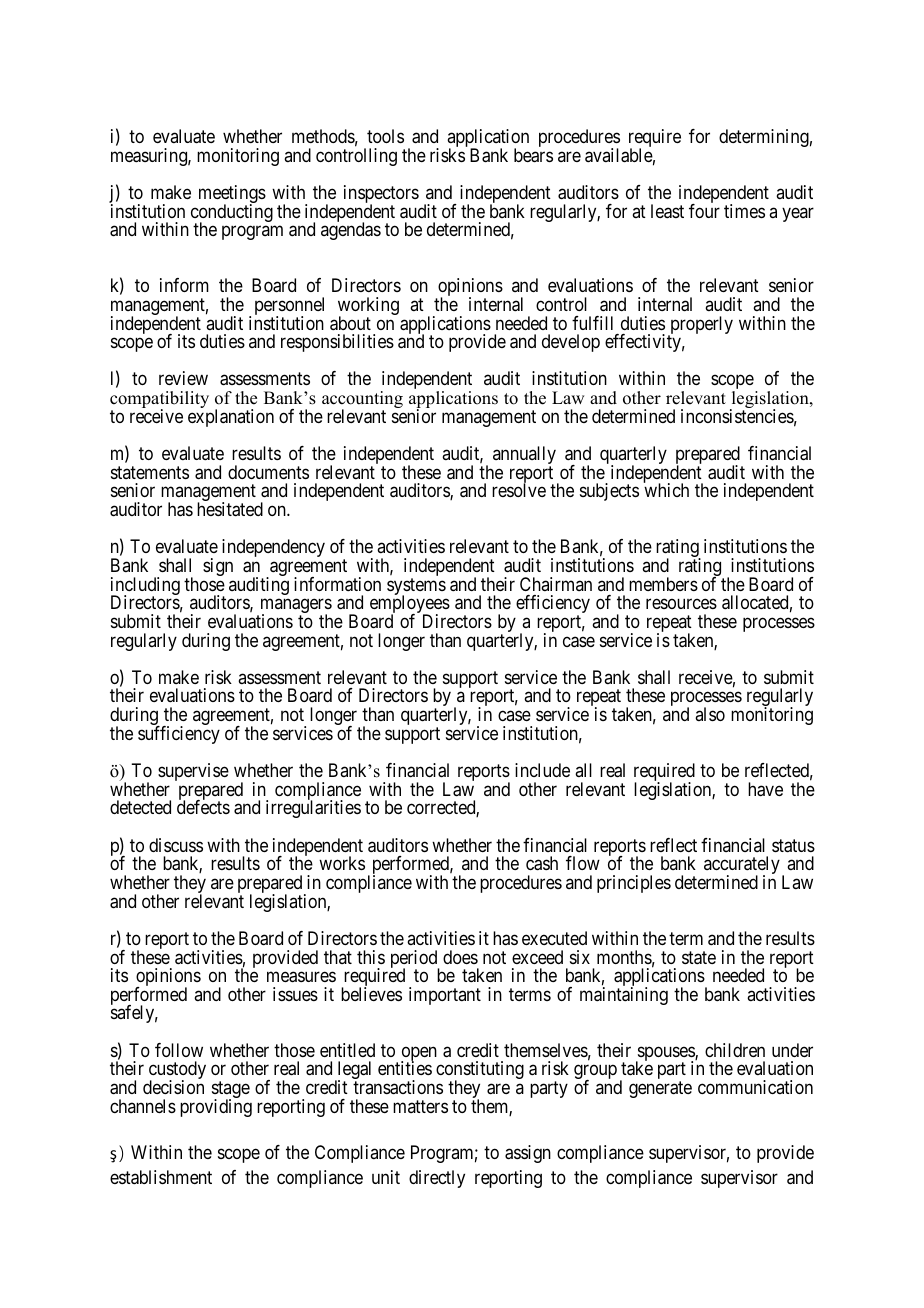 The image size is (924, 1308). What do you see at coordinates (232, 195) in the screenshot?
I see `meetings` at bounding box center [232, 195].
